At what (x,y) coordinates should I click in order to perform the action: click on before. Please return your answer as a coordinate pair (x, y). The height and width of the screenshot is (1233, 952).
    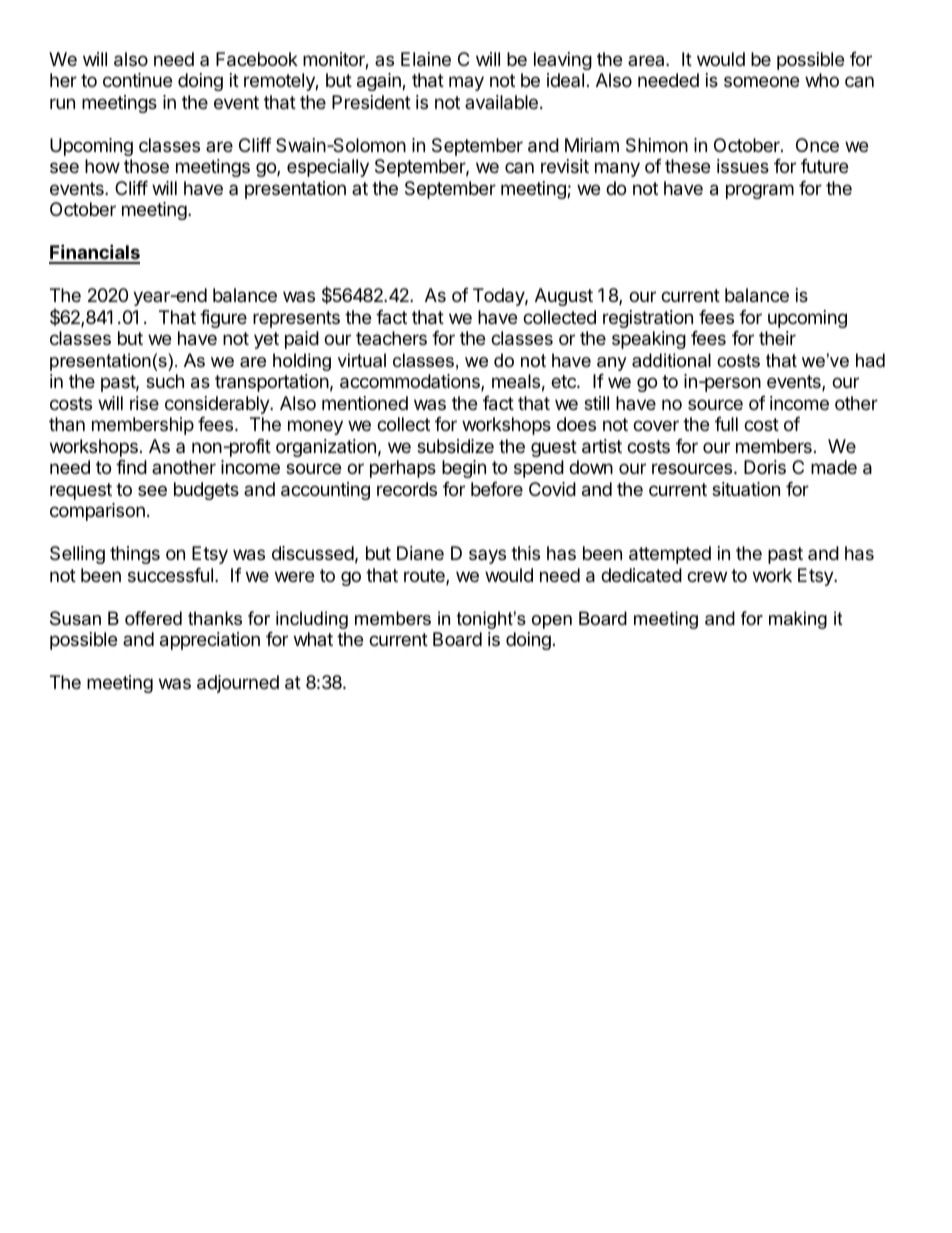
    Looking at the image, I should click on (497, 489).
